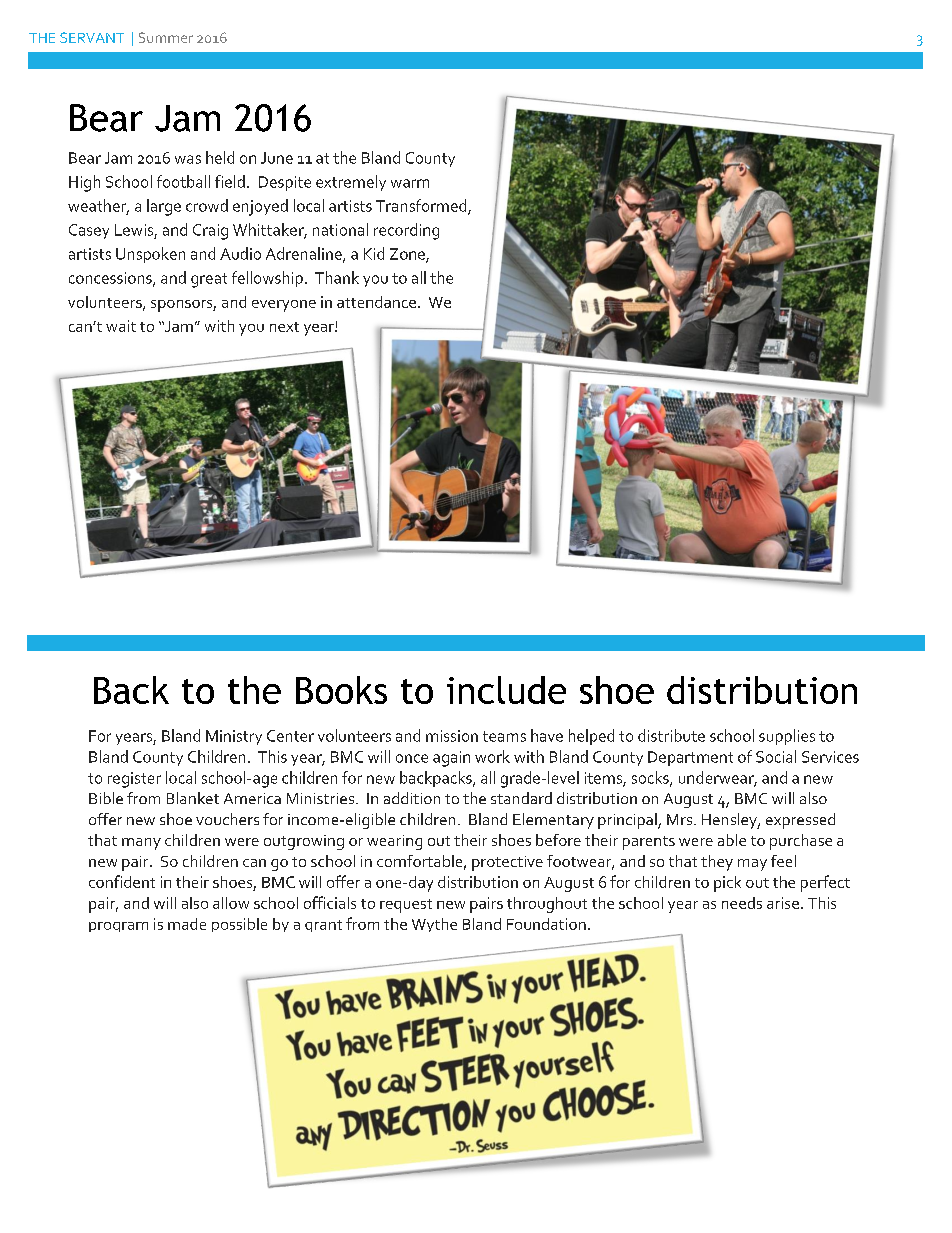 The width and height of the screenshot is (952, 1233). I want to click on include, so click(506, 690).
